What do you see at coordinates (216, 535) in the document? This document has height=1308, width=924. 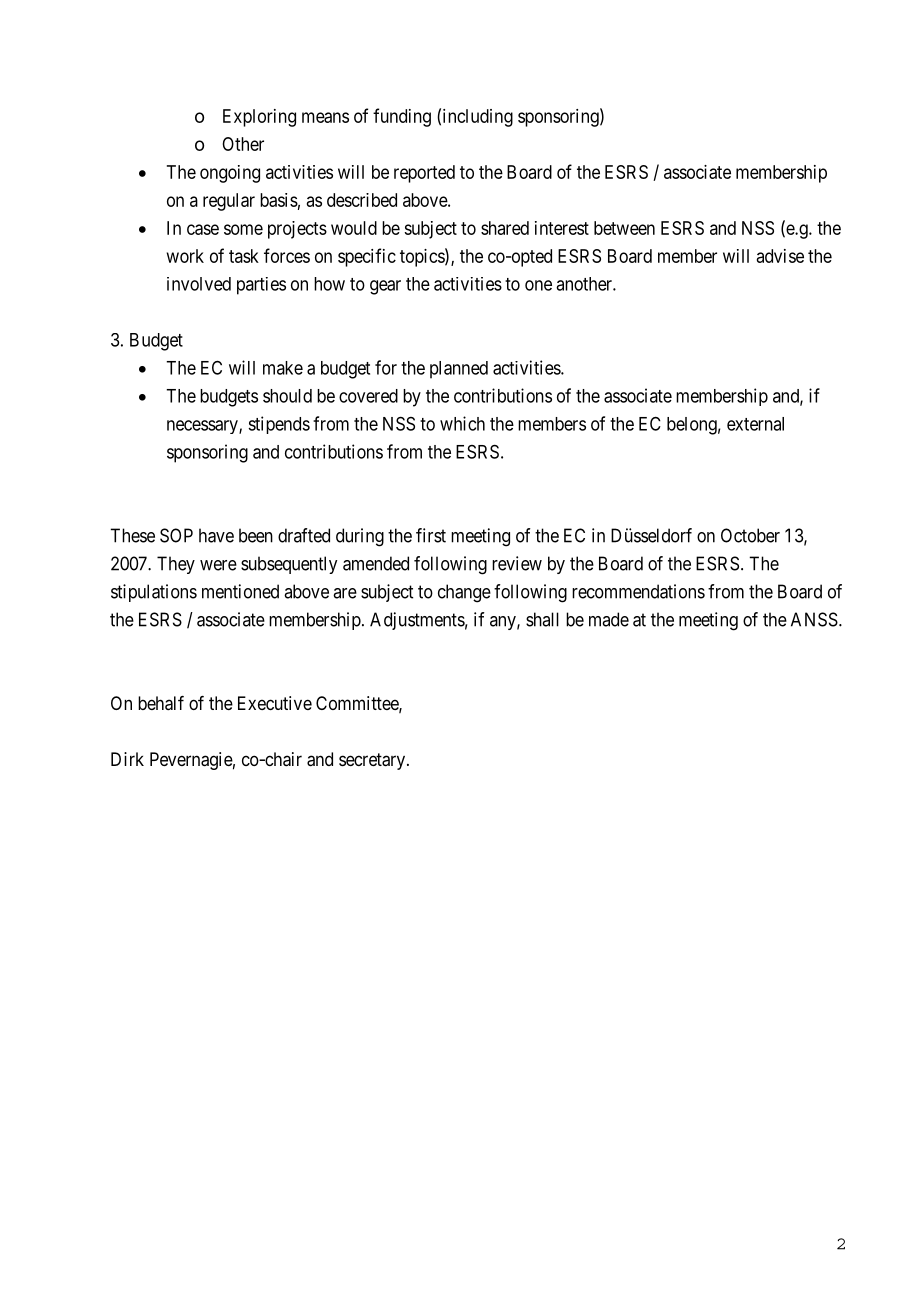 I see `have` at bounding box center [216, 535].
